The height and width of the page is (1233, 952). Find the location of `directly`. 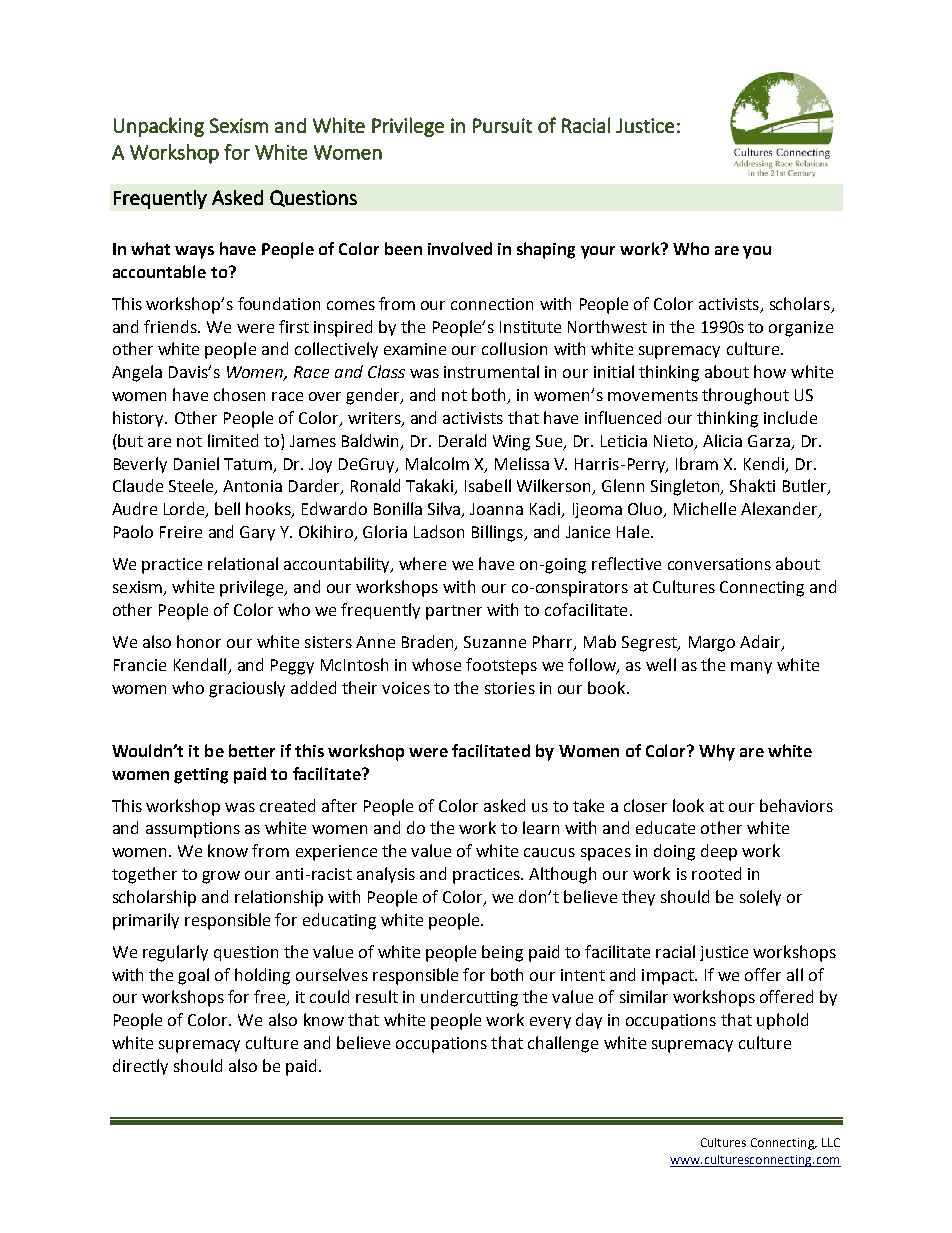

directly is located at coordinates (140, 1067).
